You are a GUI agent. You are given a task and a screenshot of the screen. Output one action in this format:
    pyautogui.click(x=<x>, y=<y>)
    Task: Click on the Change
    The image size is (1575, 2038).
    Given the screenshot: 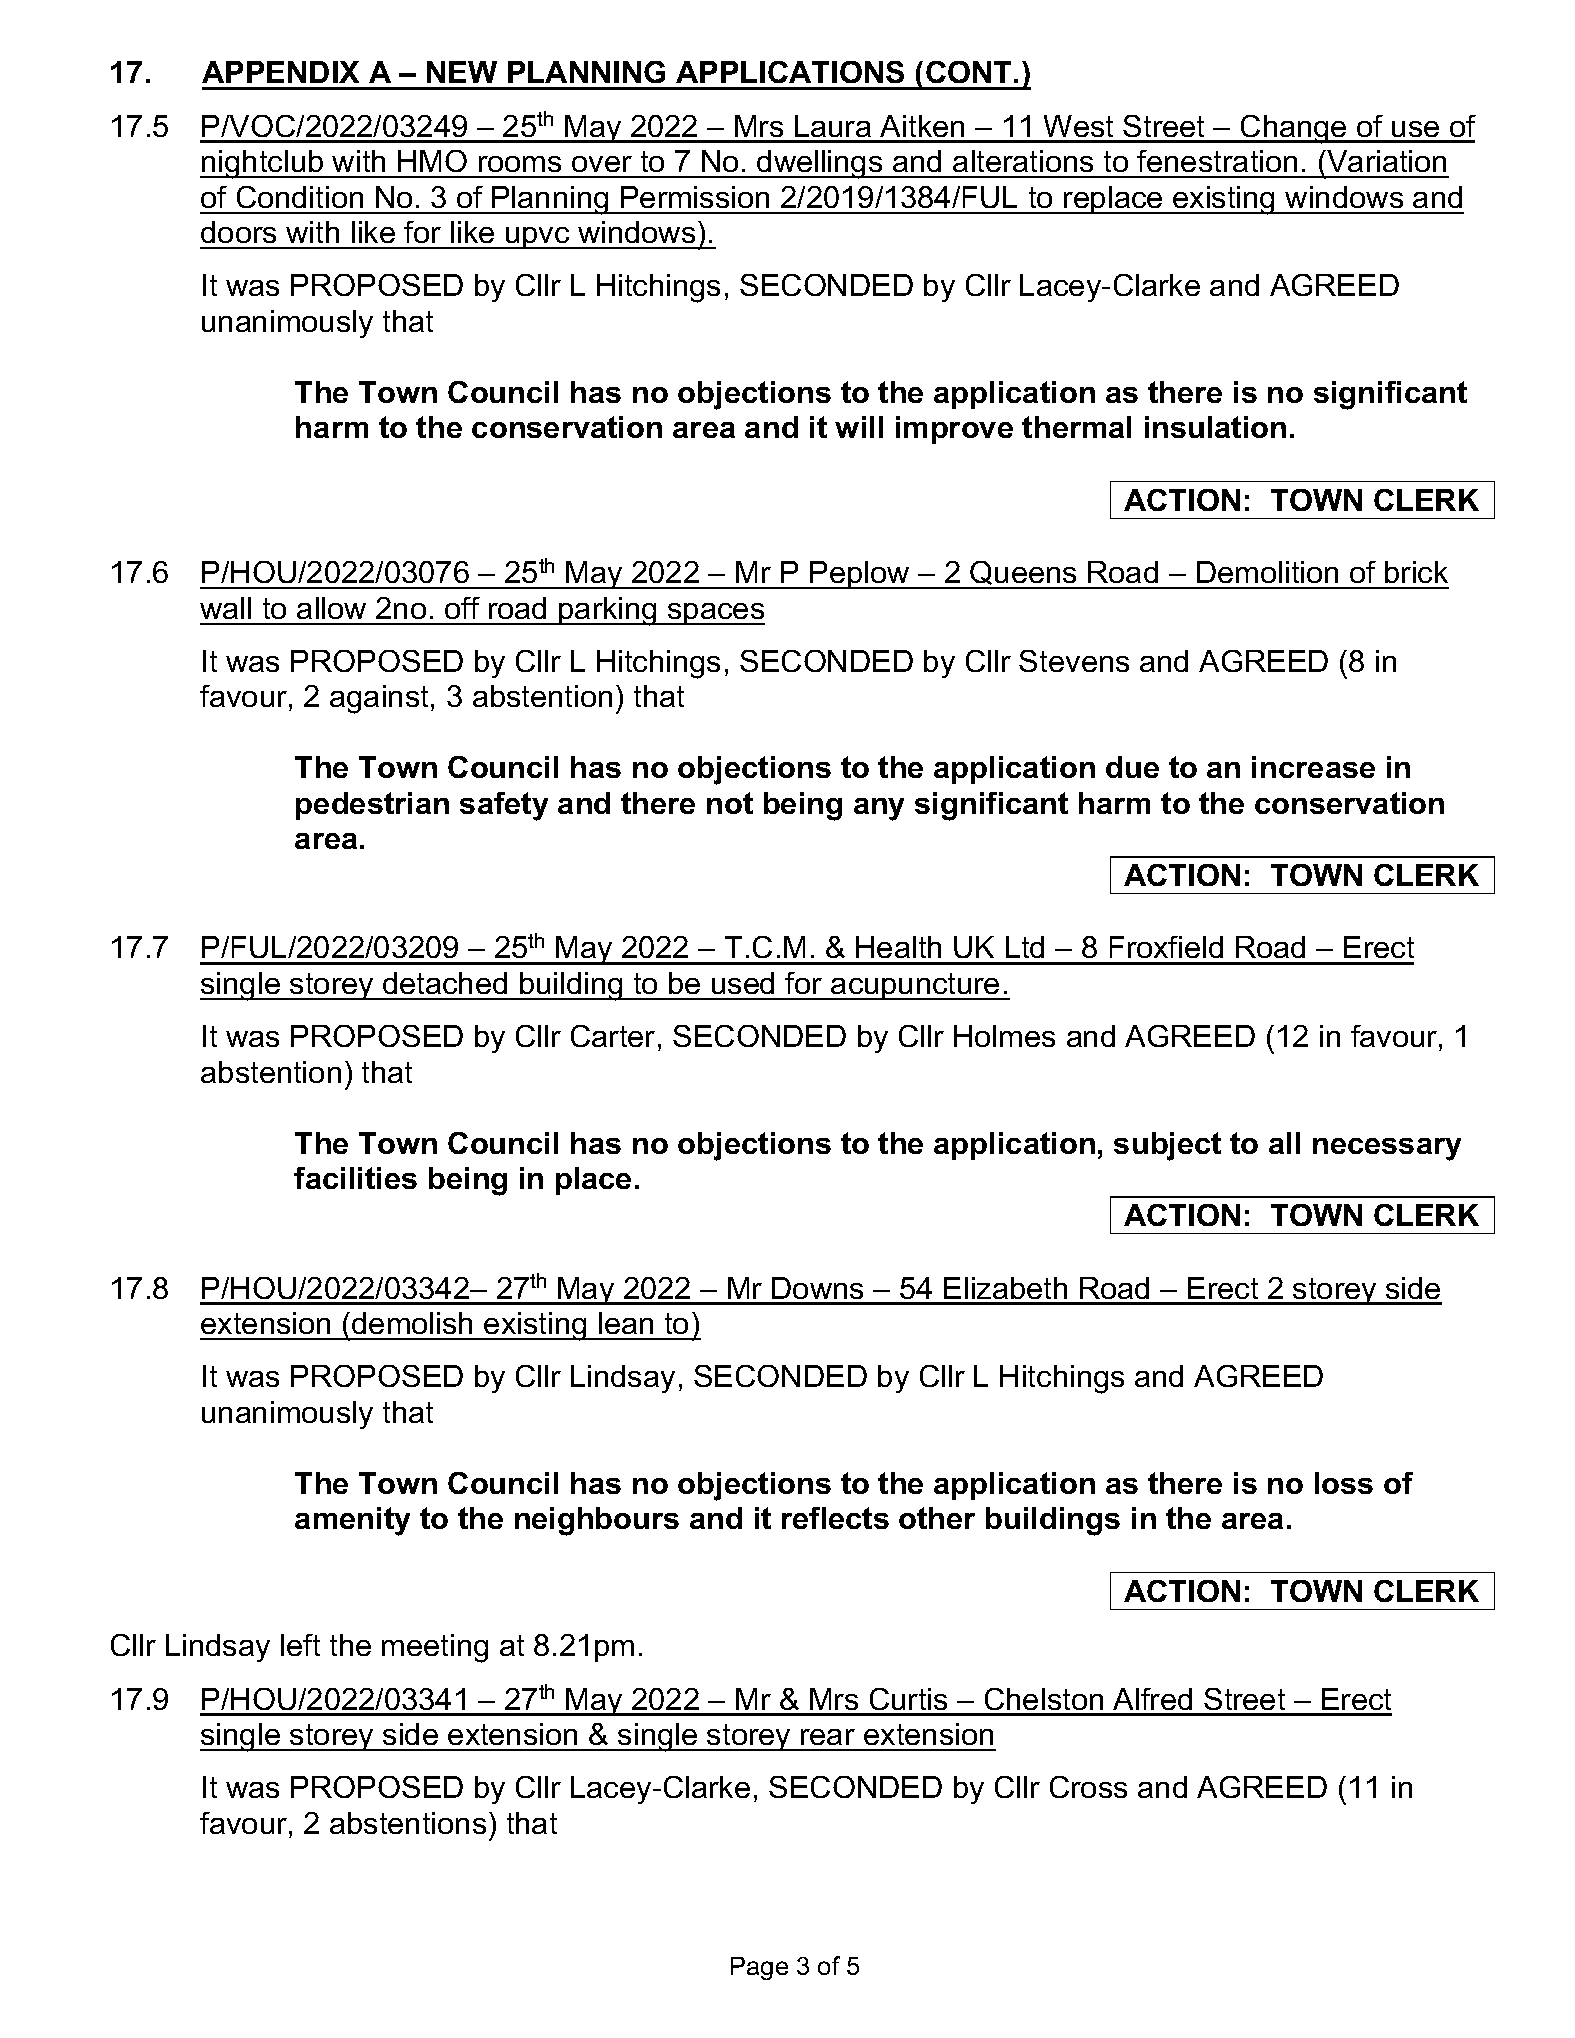 What is the action you would take?
    pyautogui.click(x=1294, y=129)
